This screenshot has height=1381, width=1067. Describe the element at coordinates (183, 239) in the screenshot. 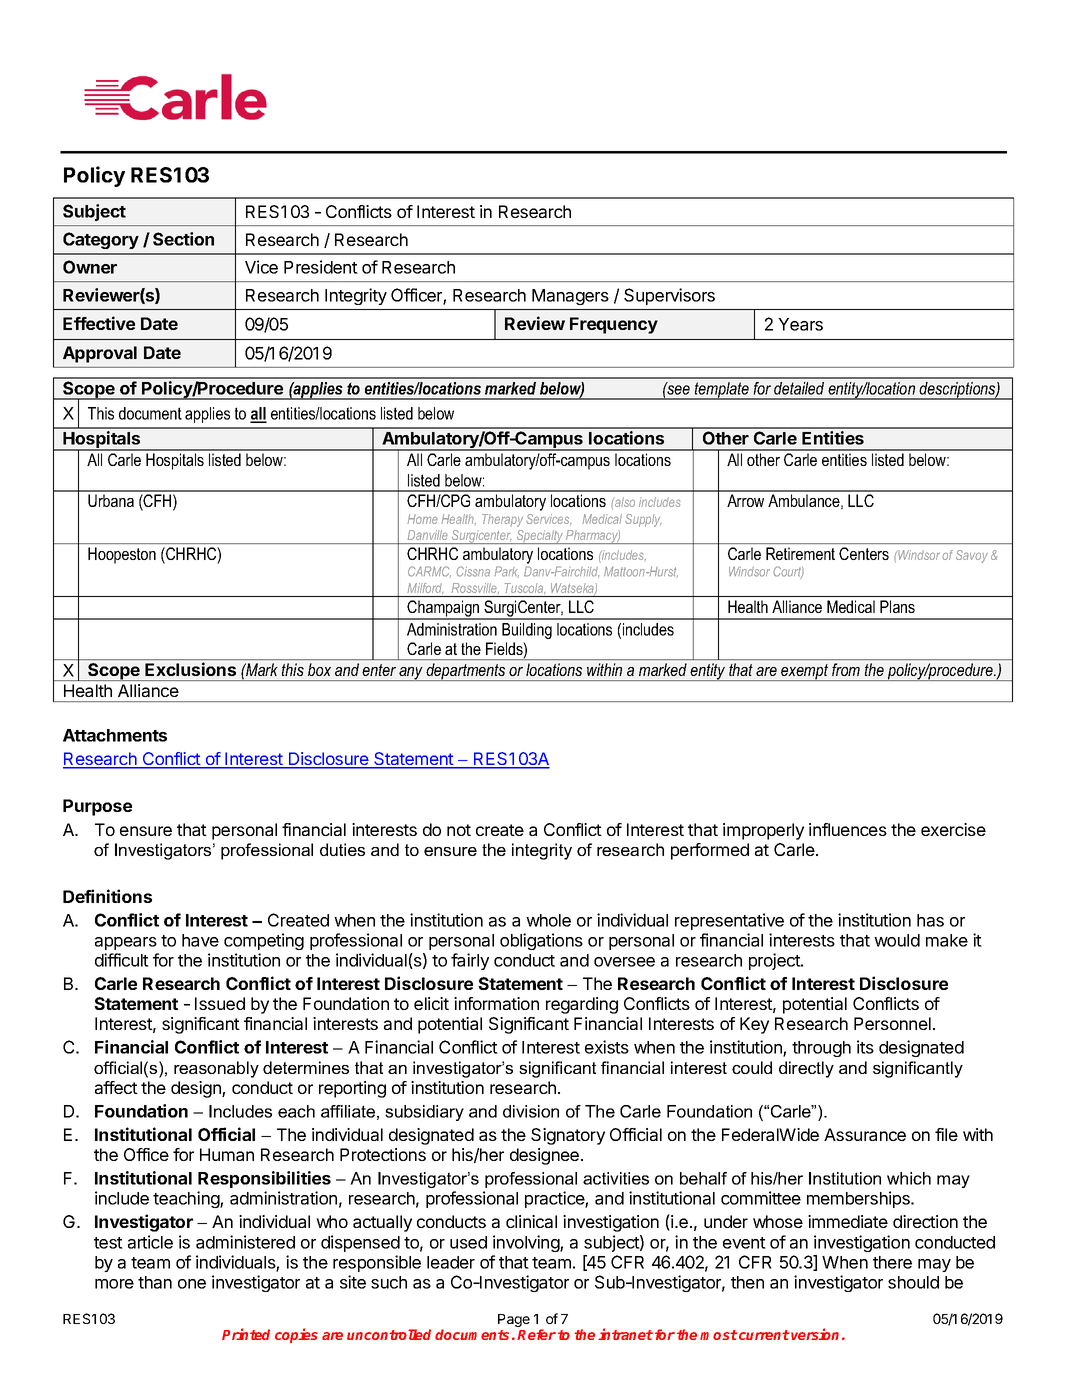

I see `Section` at that location.
